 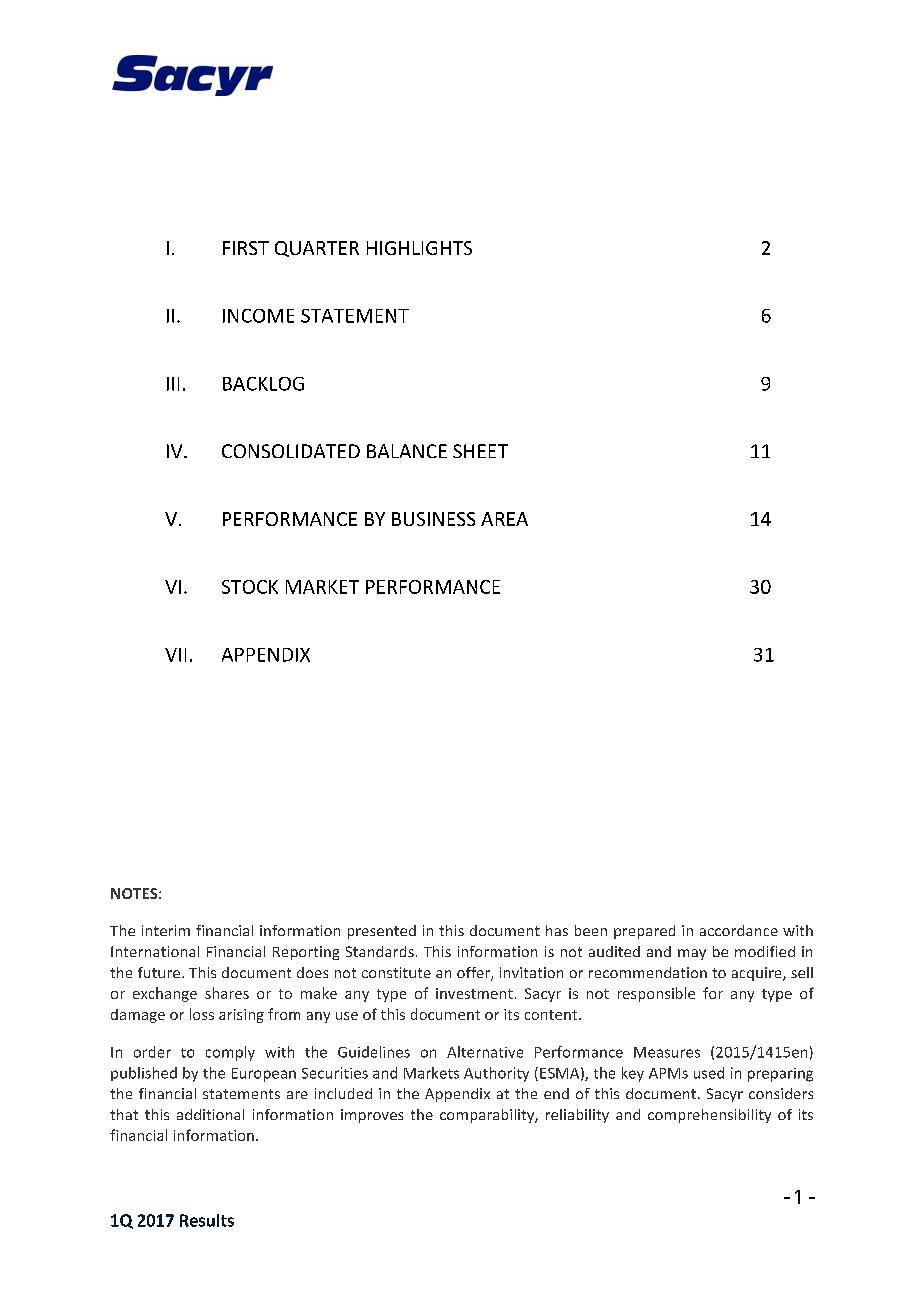 I want to click on BUSINESS, so click(x=433, y=519).
